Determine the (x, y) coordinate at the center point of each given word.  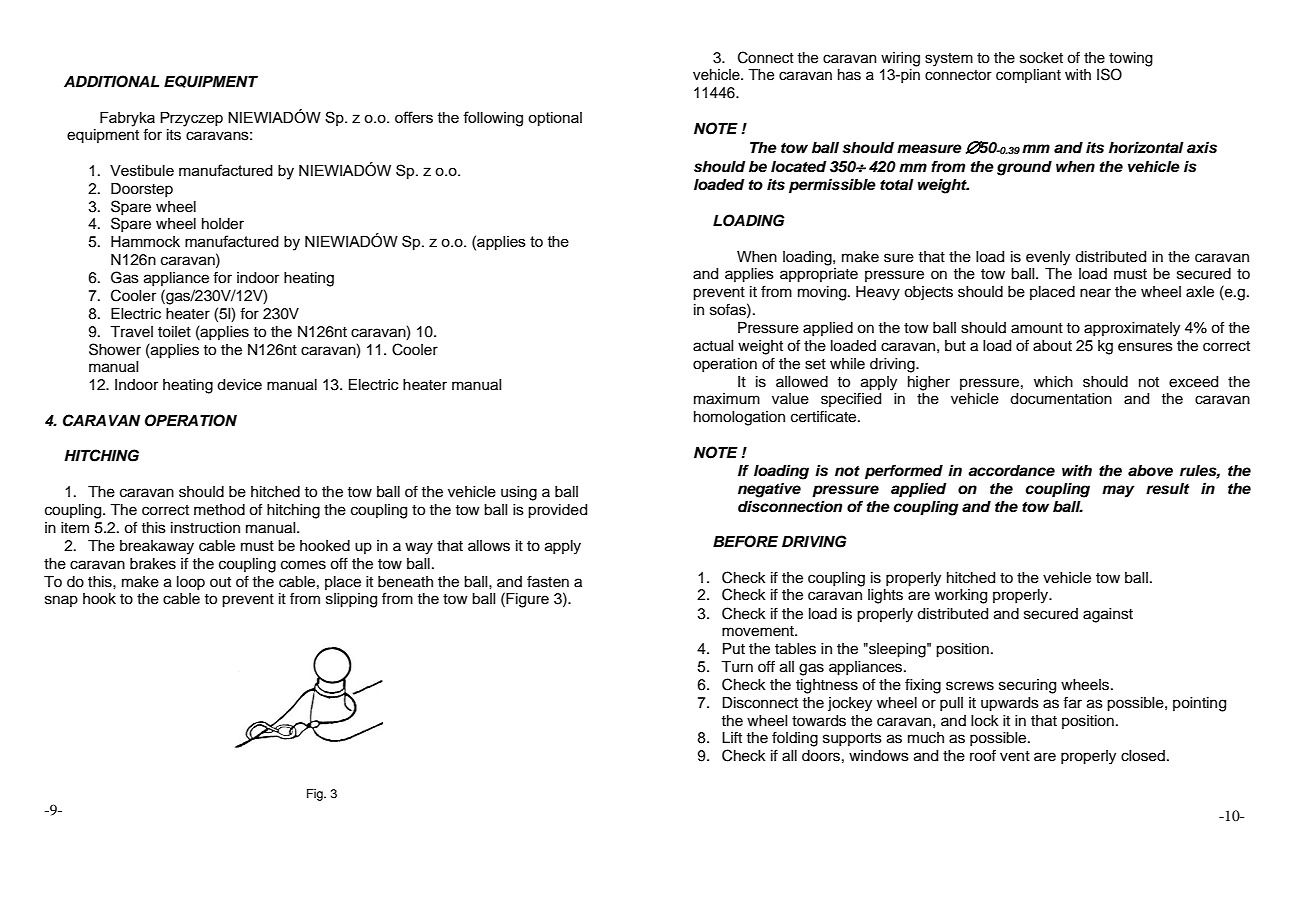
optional (555, 119)
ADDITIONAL (111, 81)
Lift (732, 737)
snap (61, 601)
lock (985, 721)
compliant (1028, 76)
